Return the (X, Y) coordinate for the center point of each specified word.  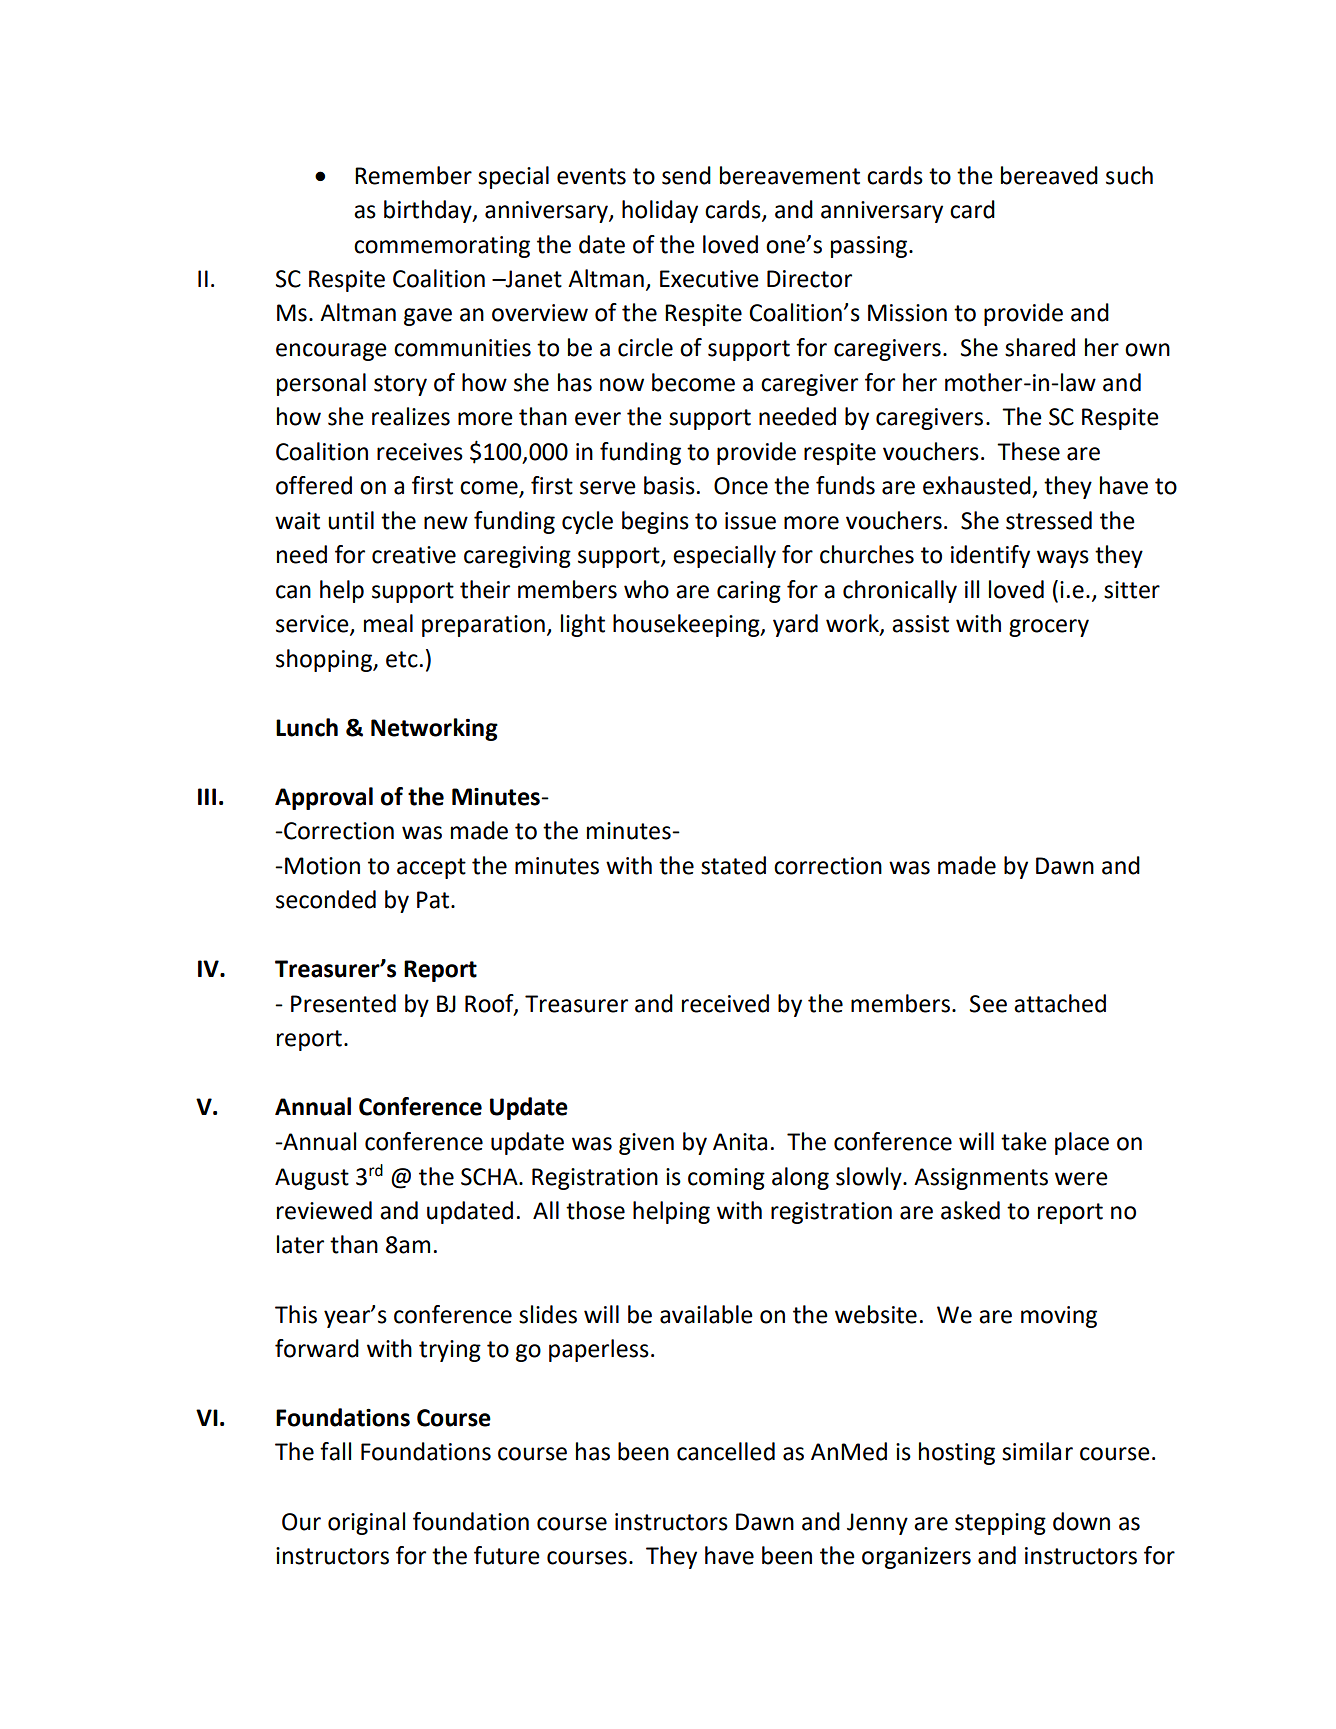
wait (297, 521)
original (366, 1523)
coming (726, 1179)
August (312, 1179)
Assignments (981, 1179)
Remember (413, 175)
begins (655, 522)
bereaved (1049, 175)
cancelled (726, 1451)
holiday (660, 211)
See (988, 1004)
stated (733, 865)
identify (990, 556)
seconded (326, 899)
